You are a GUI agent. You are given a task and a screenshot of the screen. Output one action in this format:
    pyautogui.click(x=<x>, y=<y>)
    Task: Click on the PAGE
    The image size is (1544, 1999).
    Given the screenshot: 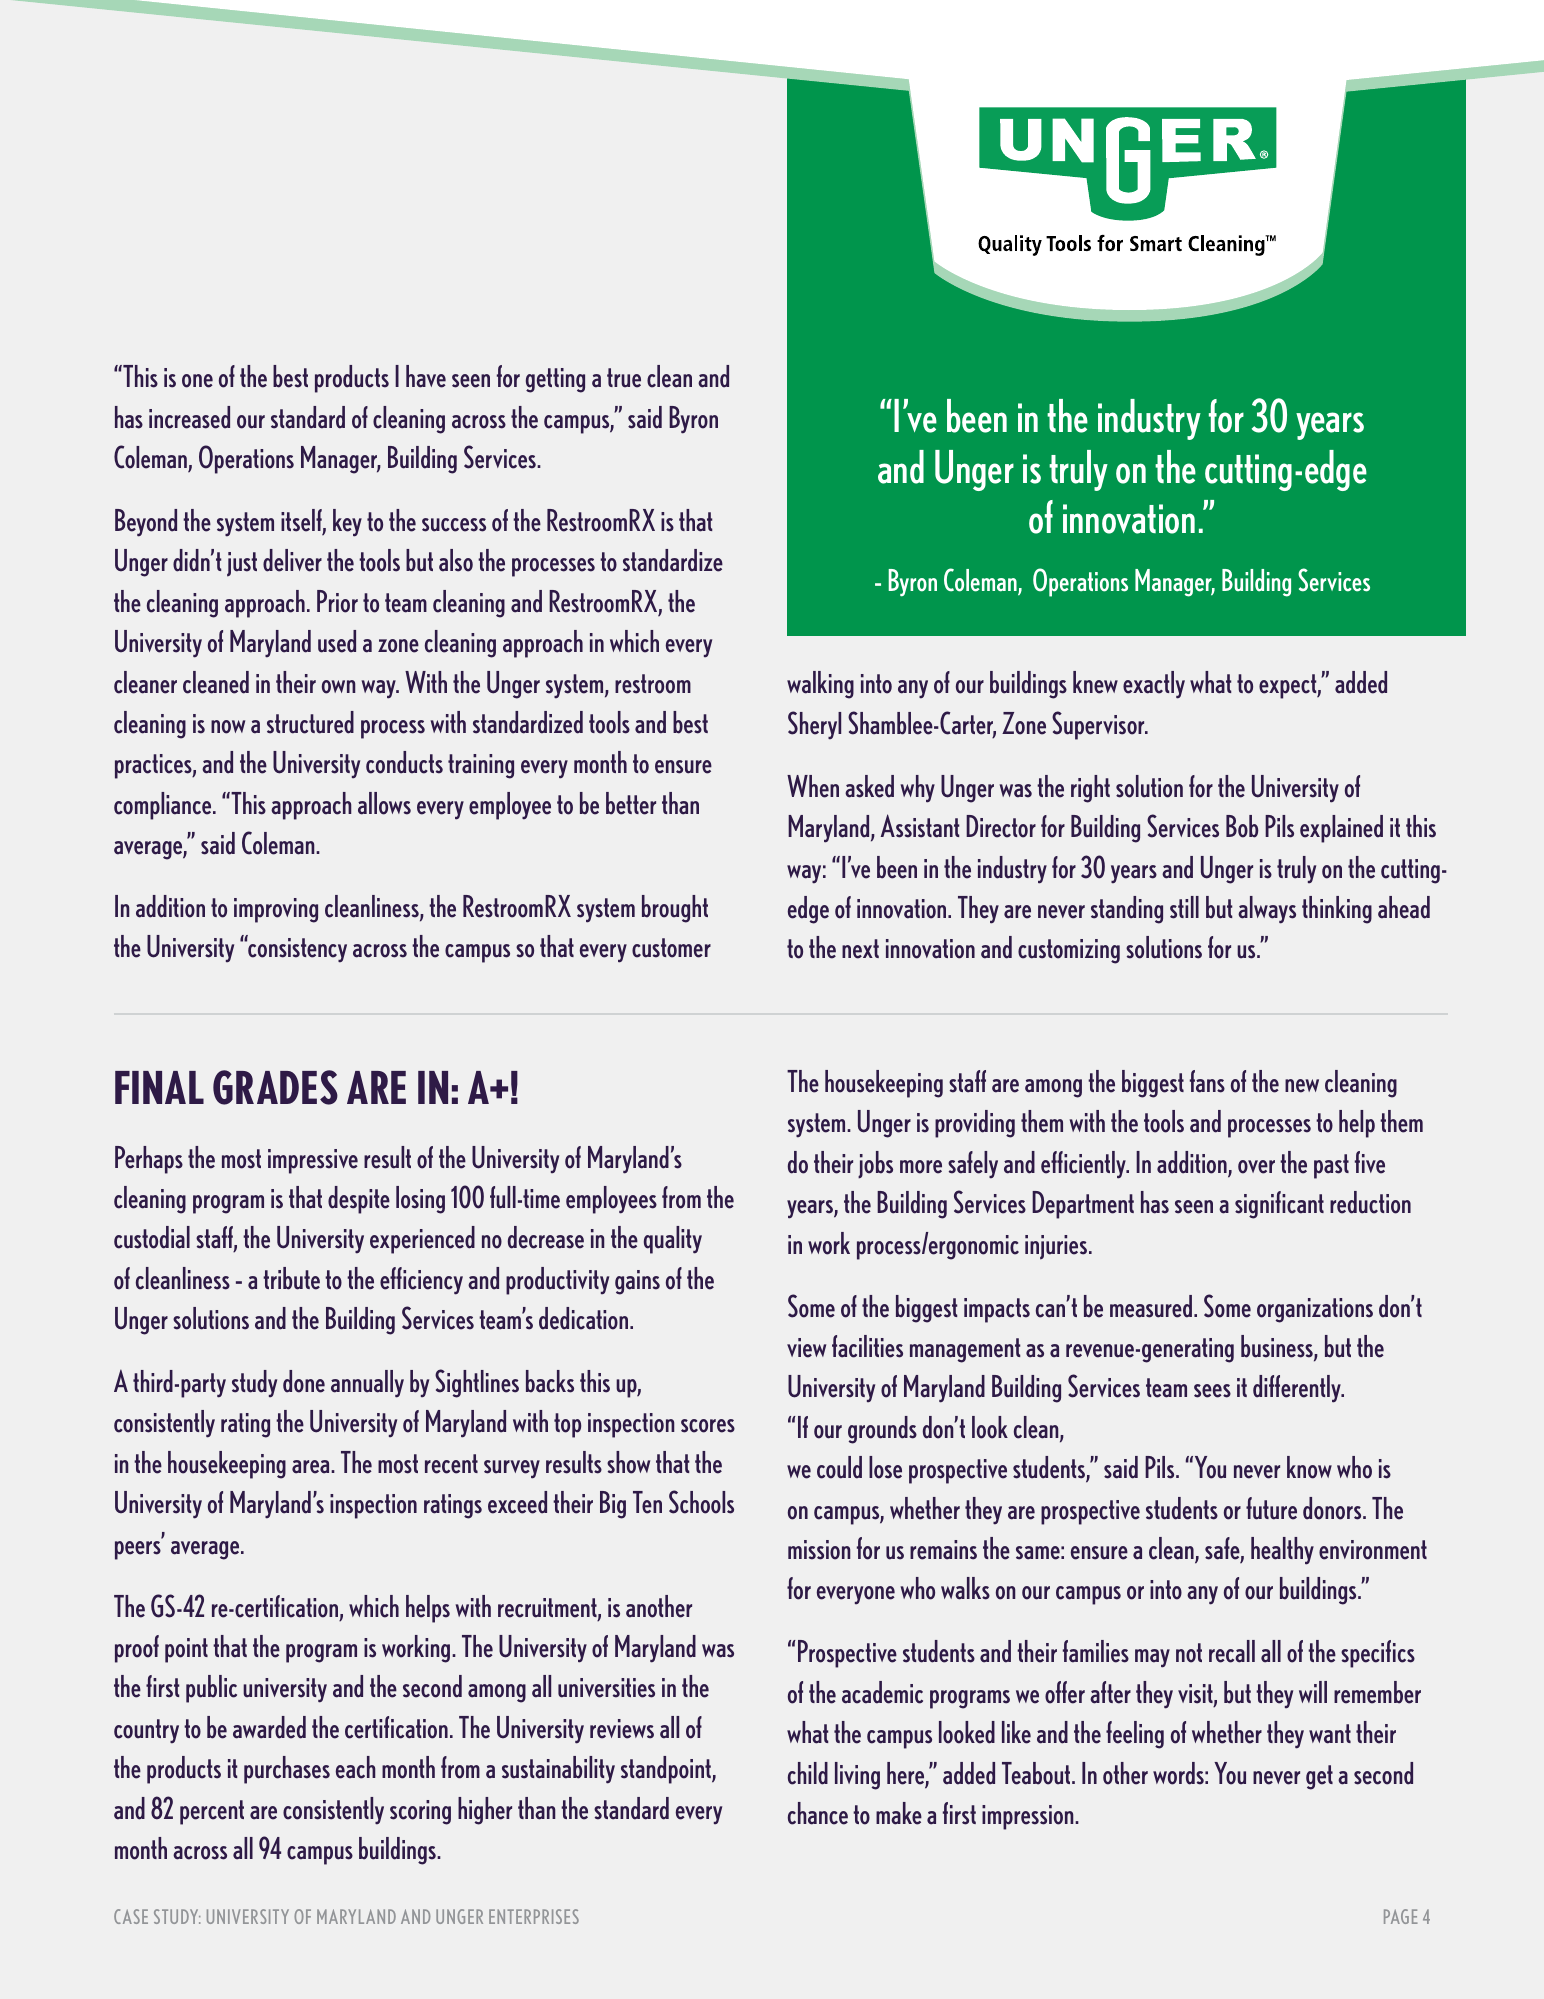 What is the action you would take?
    pyautogui.click(x=1401, y=1916)
